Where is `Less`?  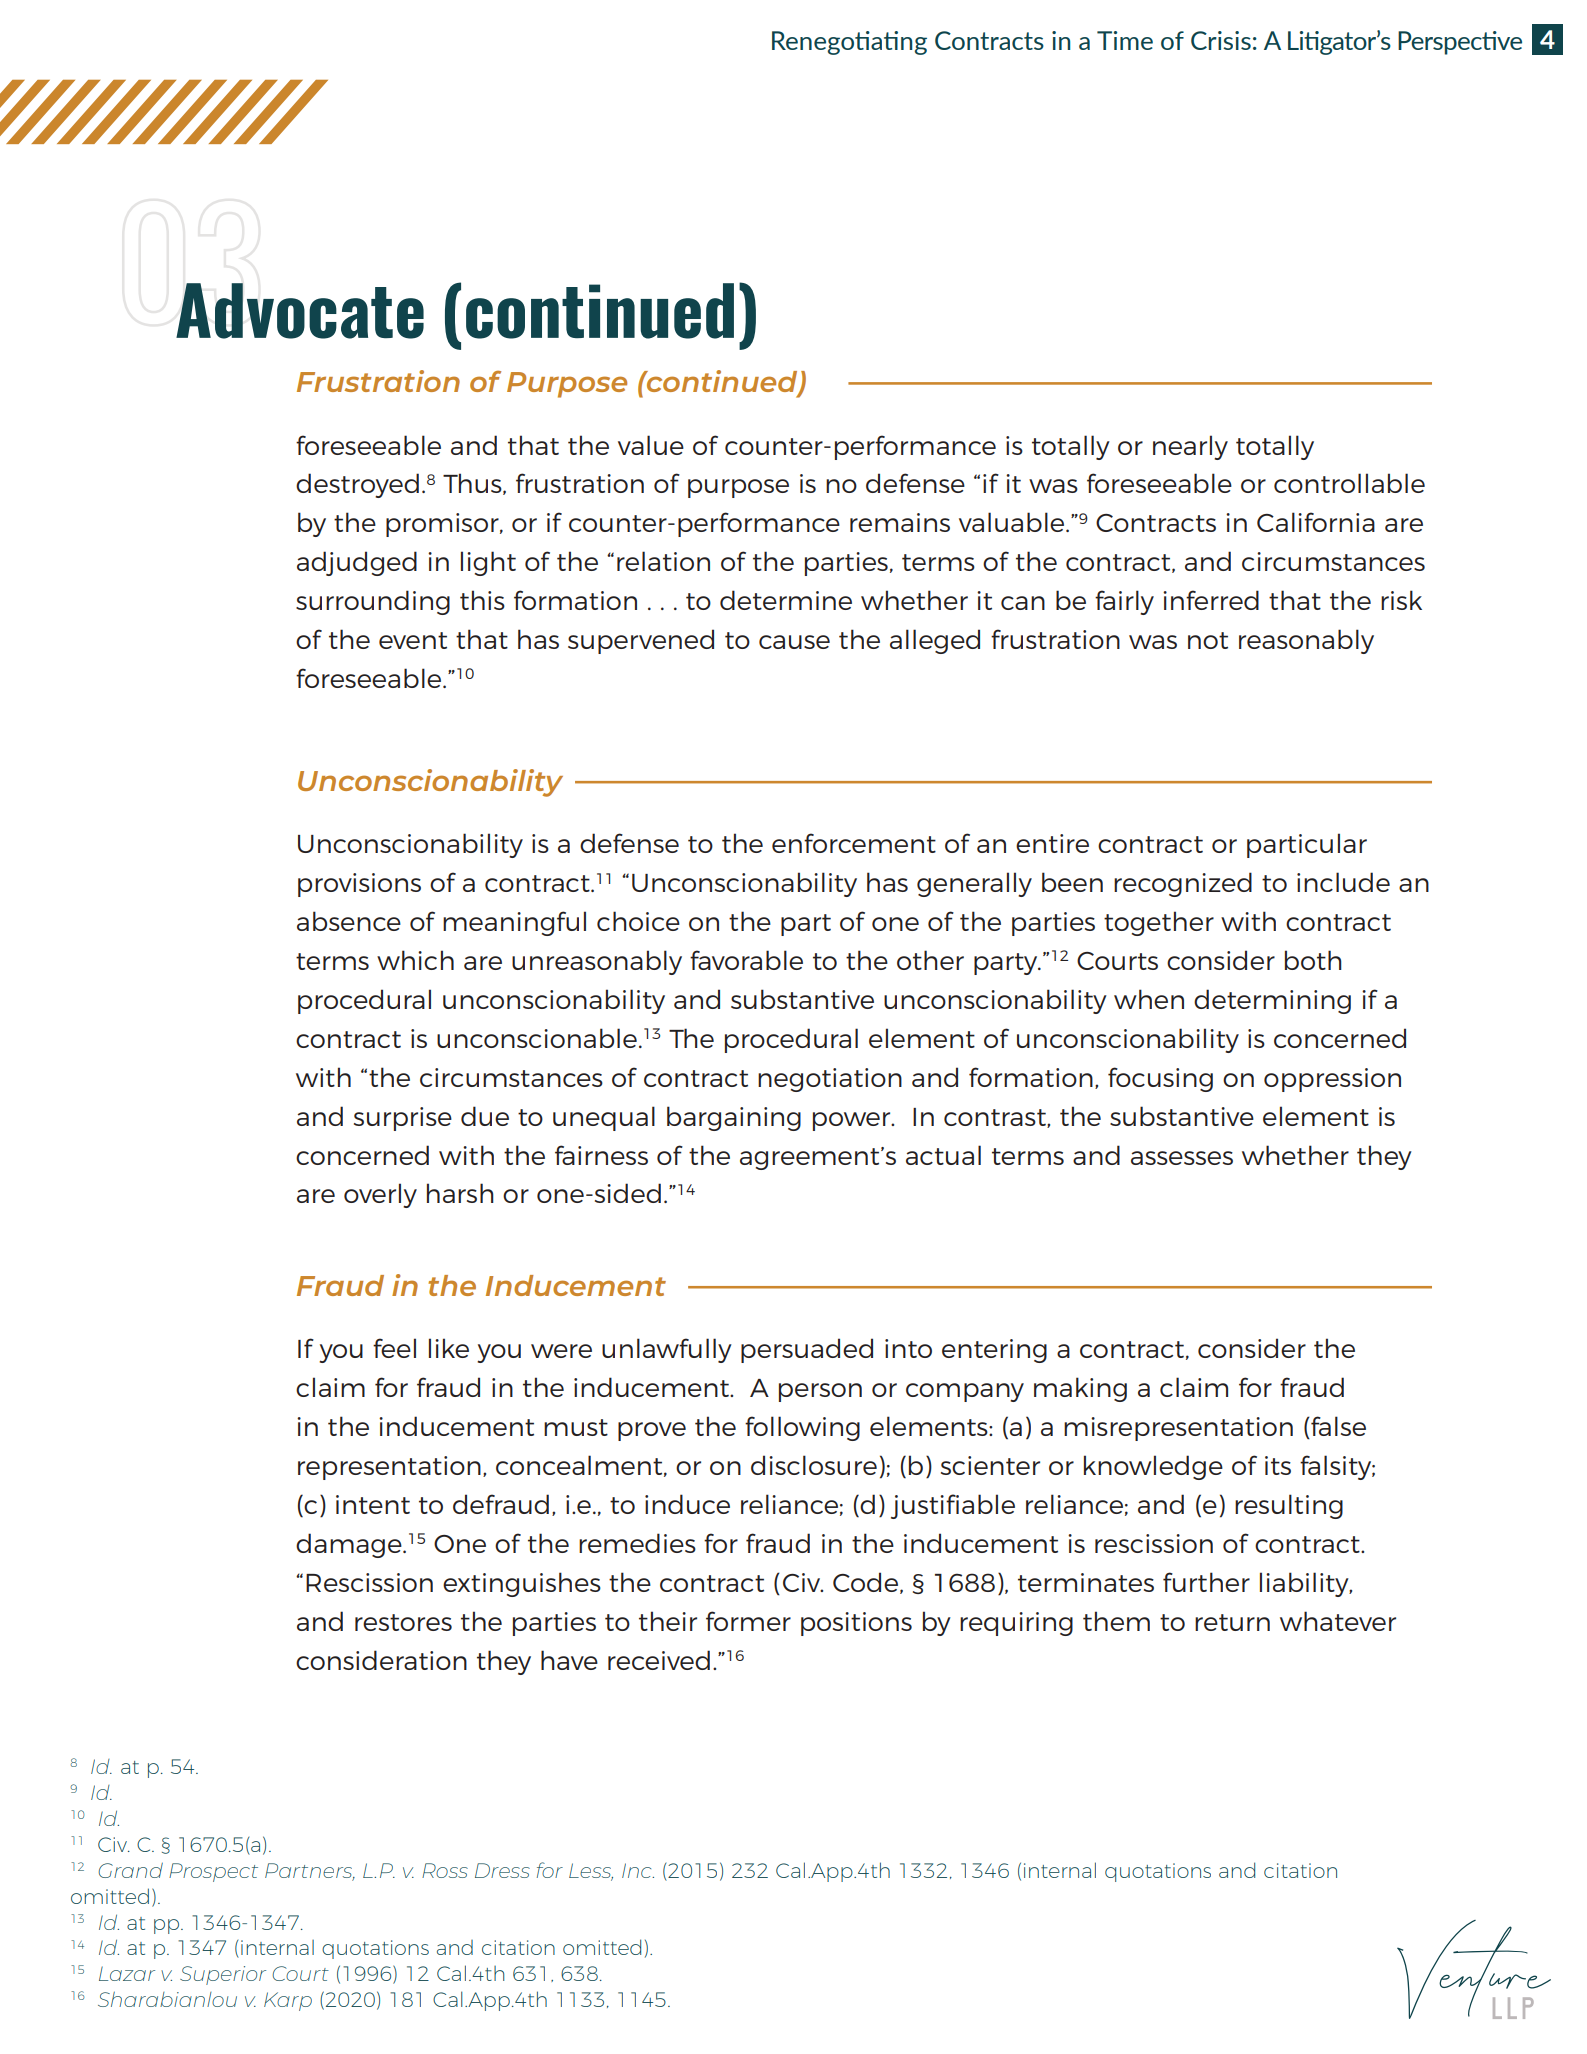
Less is located at coordinates (591, 1871).
